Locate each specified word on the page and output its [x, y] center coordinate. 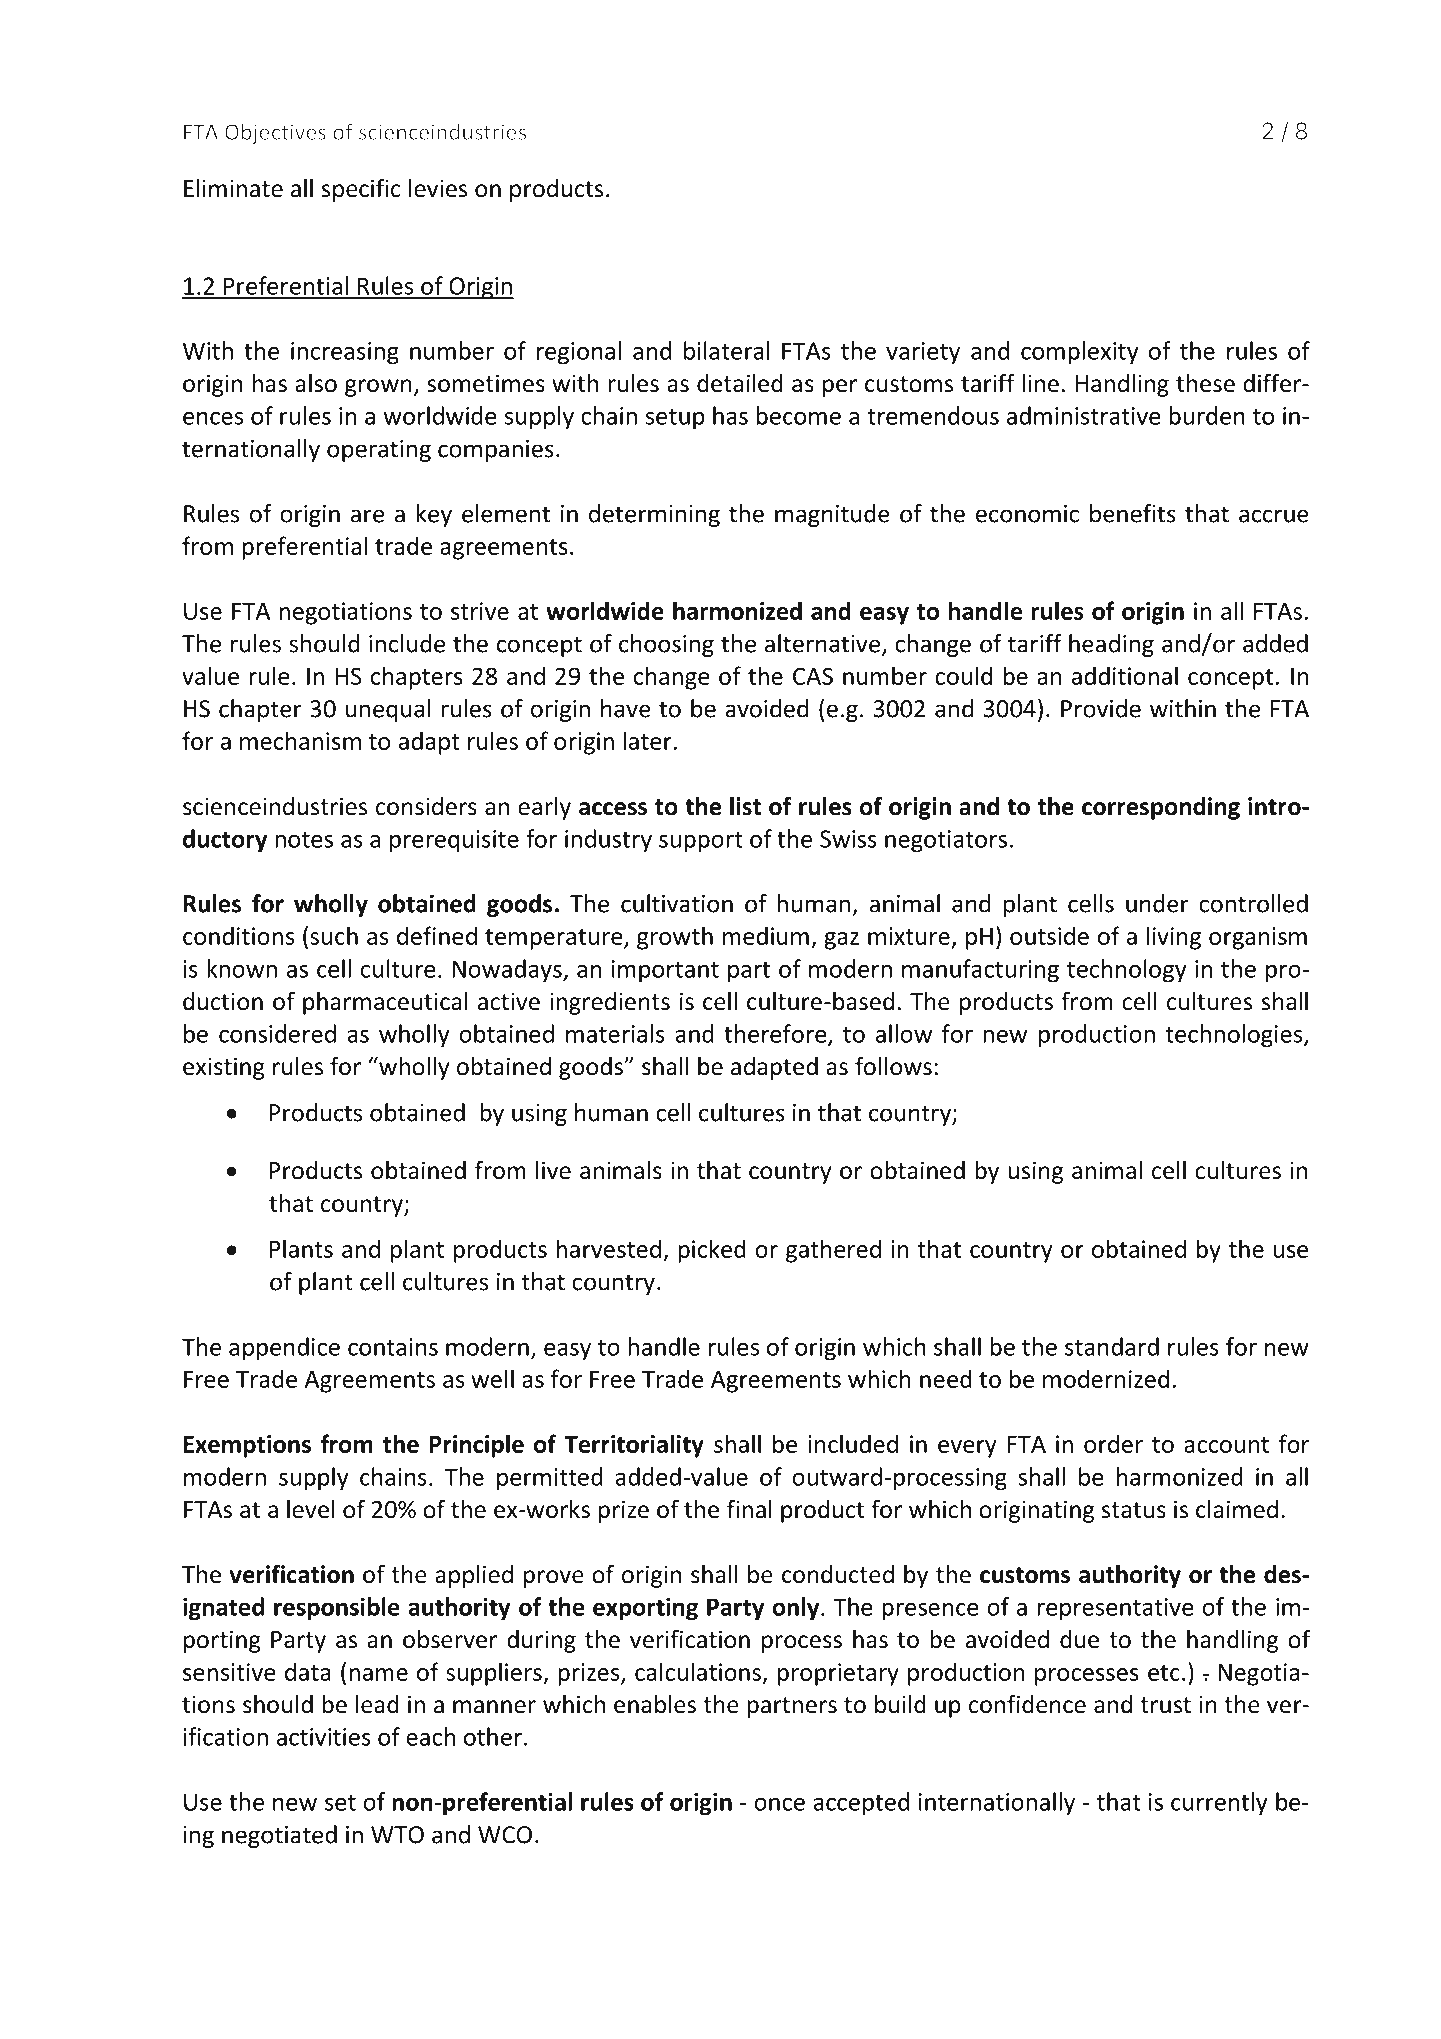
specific [361, 190]
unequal [388, 710]
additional [1125, 675]
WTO [397, 1835]
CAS [813, 676]
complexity [1080, 353]
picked [712, 1251]
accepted [861, 1804]
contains [393, 1347]
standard [1112, 1346]
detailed [740, 383]
